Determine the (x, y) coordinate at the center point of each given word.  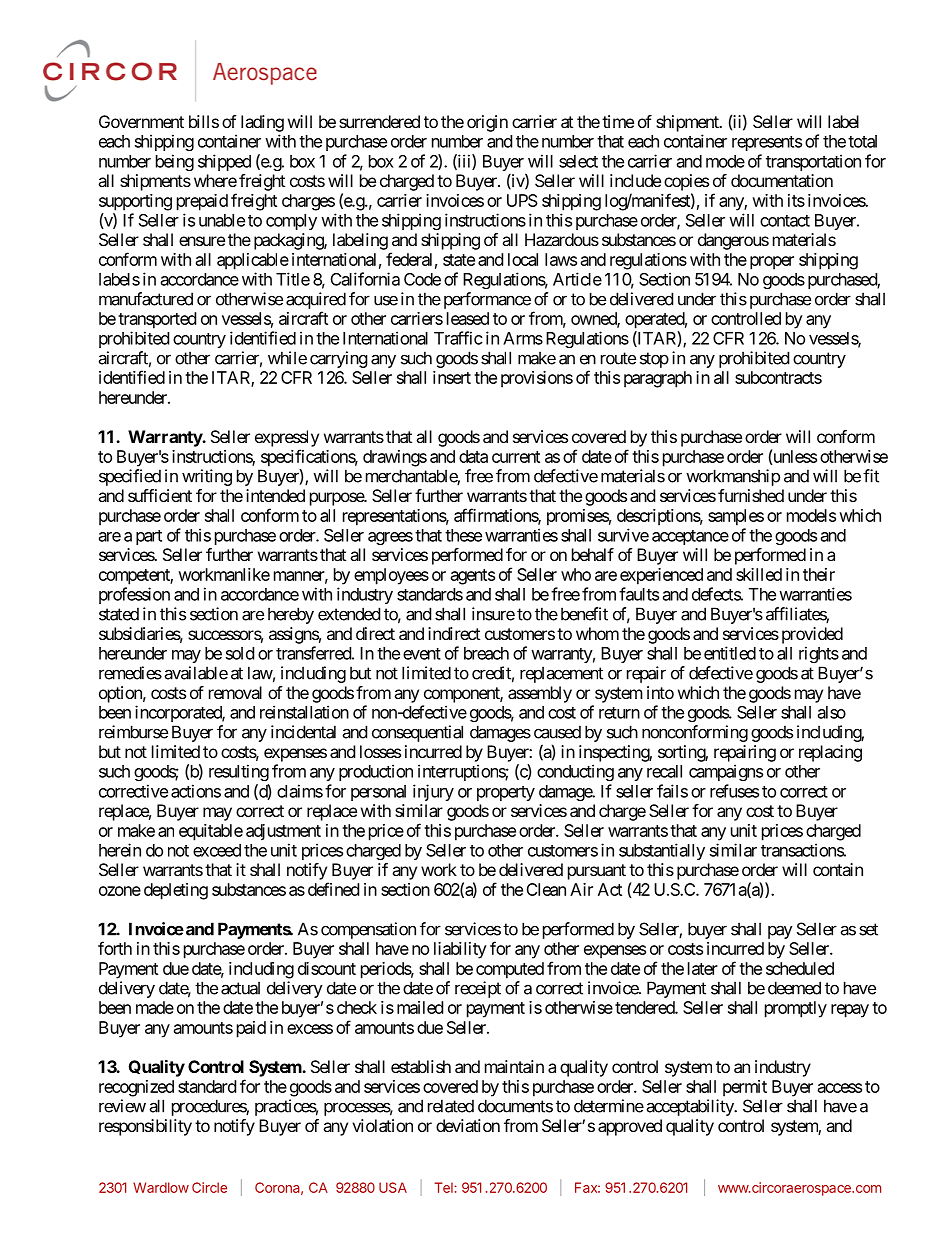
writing (207, 477)
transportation (813, 162)
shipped (224, 162)
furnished (751, 495)
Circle (209, 1187)
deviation (468, 1125)
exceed (217, 850)
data (473, 456)
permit (745, 1088)
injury (433, 792)
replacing (830, 753)
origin (487, 123)
